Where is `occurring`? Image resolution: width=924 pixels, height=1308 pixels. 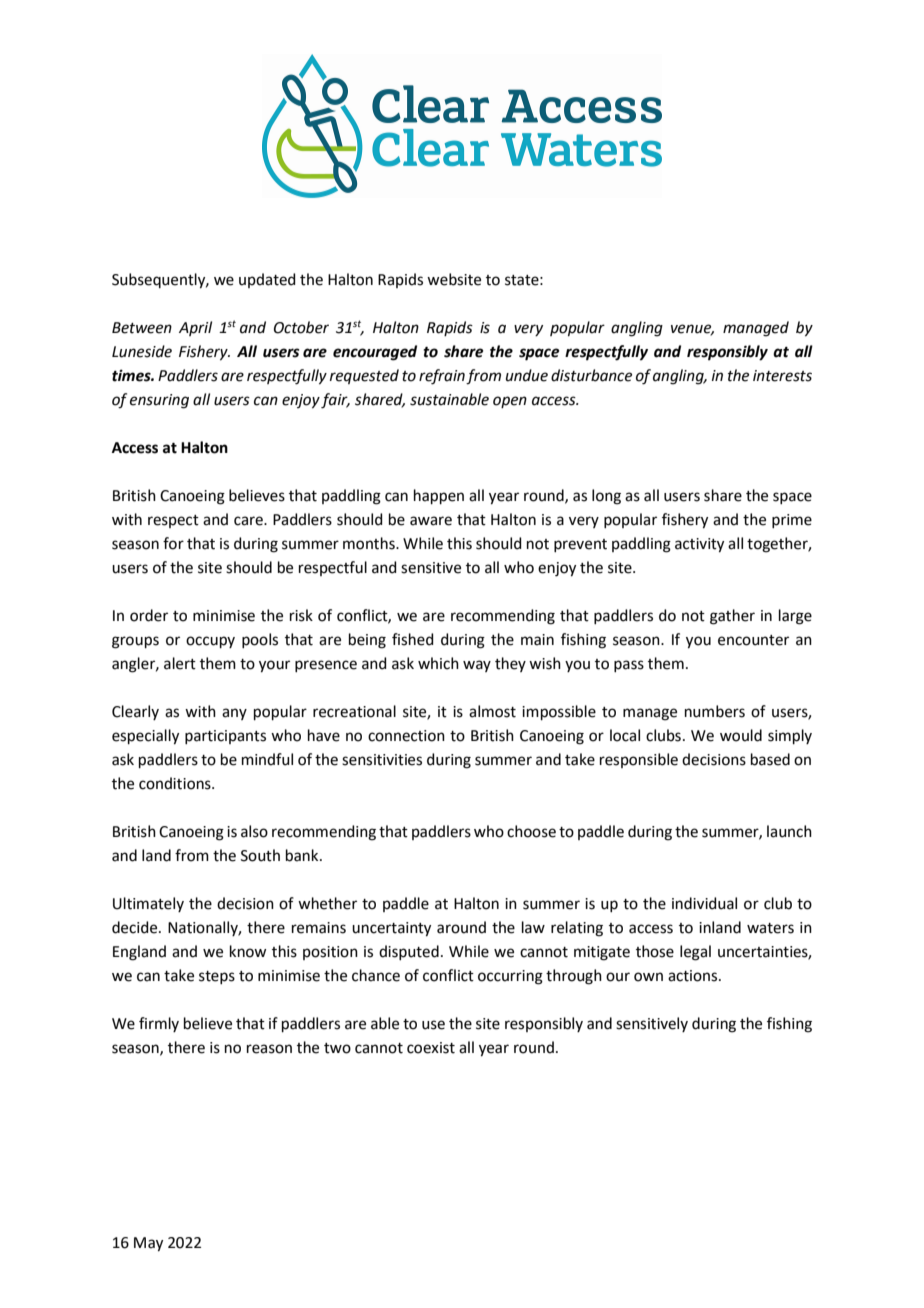
occurring is located at coordinates (510, 977).
